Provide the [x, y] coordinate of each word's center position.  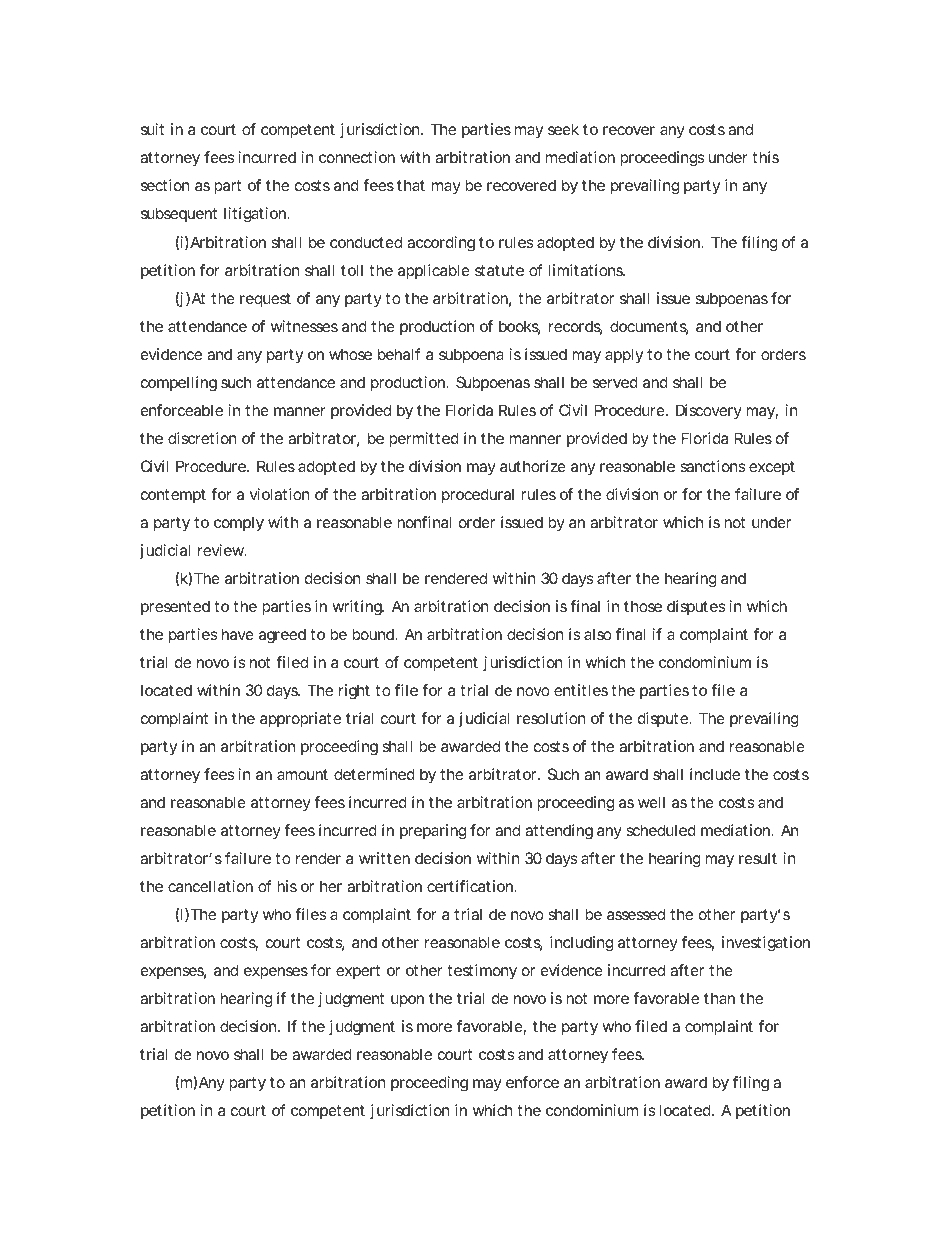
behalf [399, 354]
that [411, 185]
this [765, 157]
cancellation [210, 886]
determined [374, 774]
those [643, 606]
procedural [478, 495]
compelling [179, 384]
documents [649, 327]
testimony [482, 972]
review [222, 550]
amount [302, 774]
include [715, 774]
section [165, 185]
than [719, 998]
